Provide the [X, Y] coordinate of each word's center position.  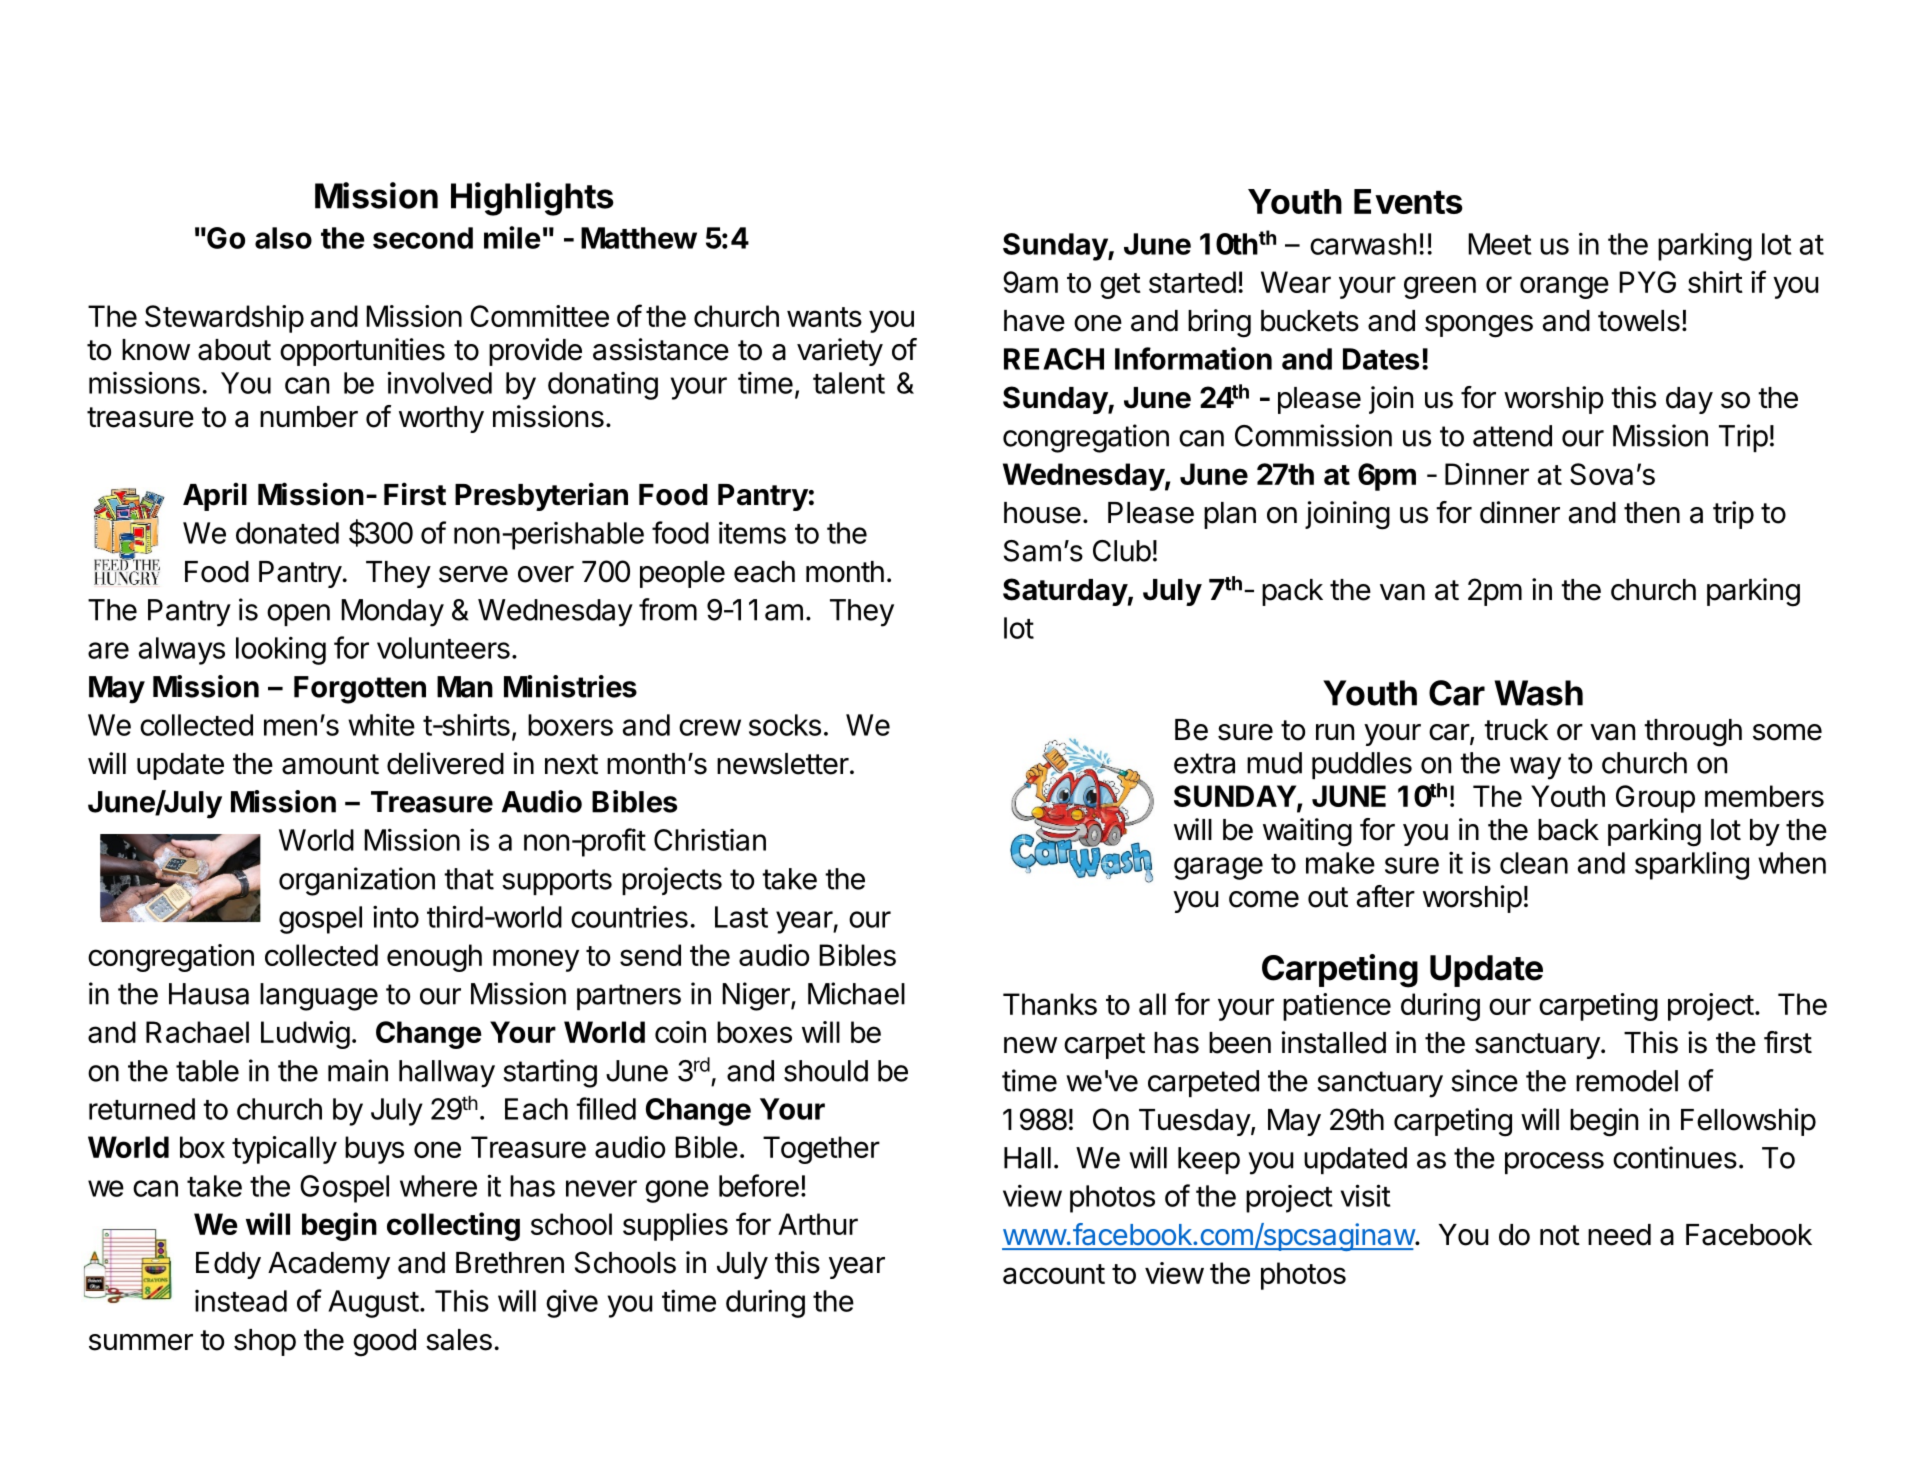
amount [330, 764]
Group [1655, 799]
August [373, 1304]
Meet [1500, 244]
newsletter [783, 764]
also [283, 238]
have [1034, 321]
